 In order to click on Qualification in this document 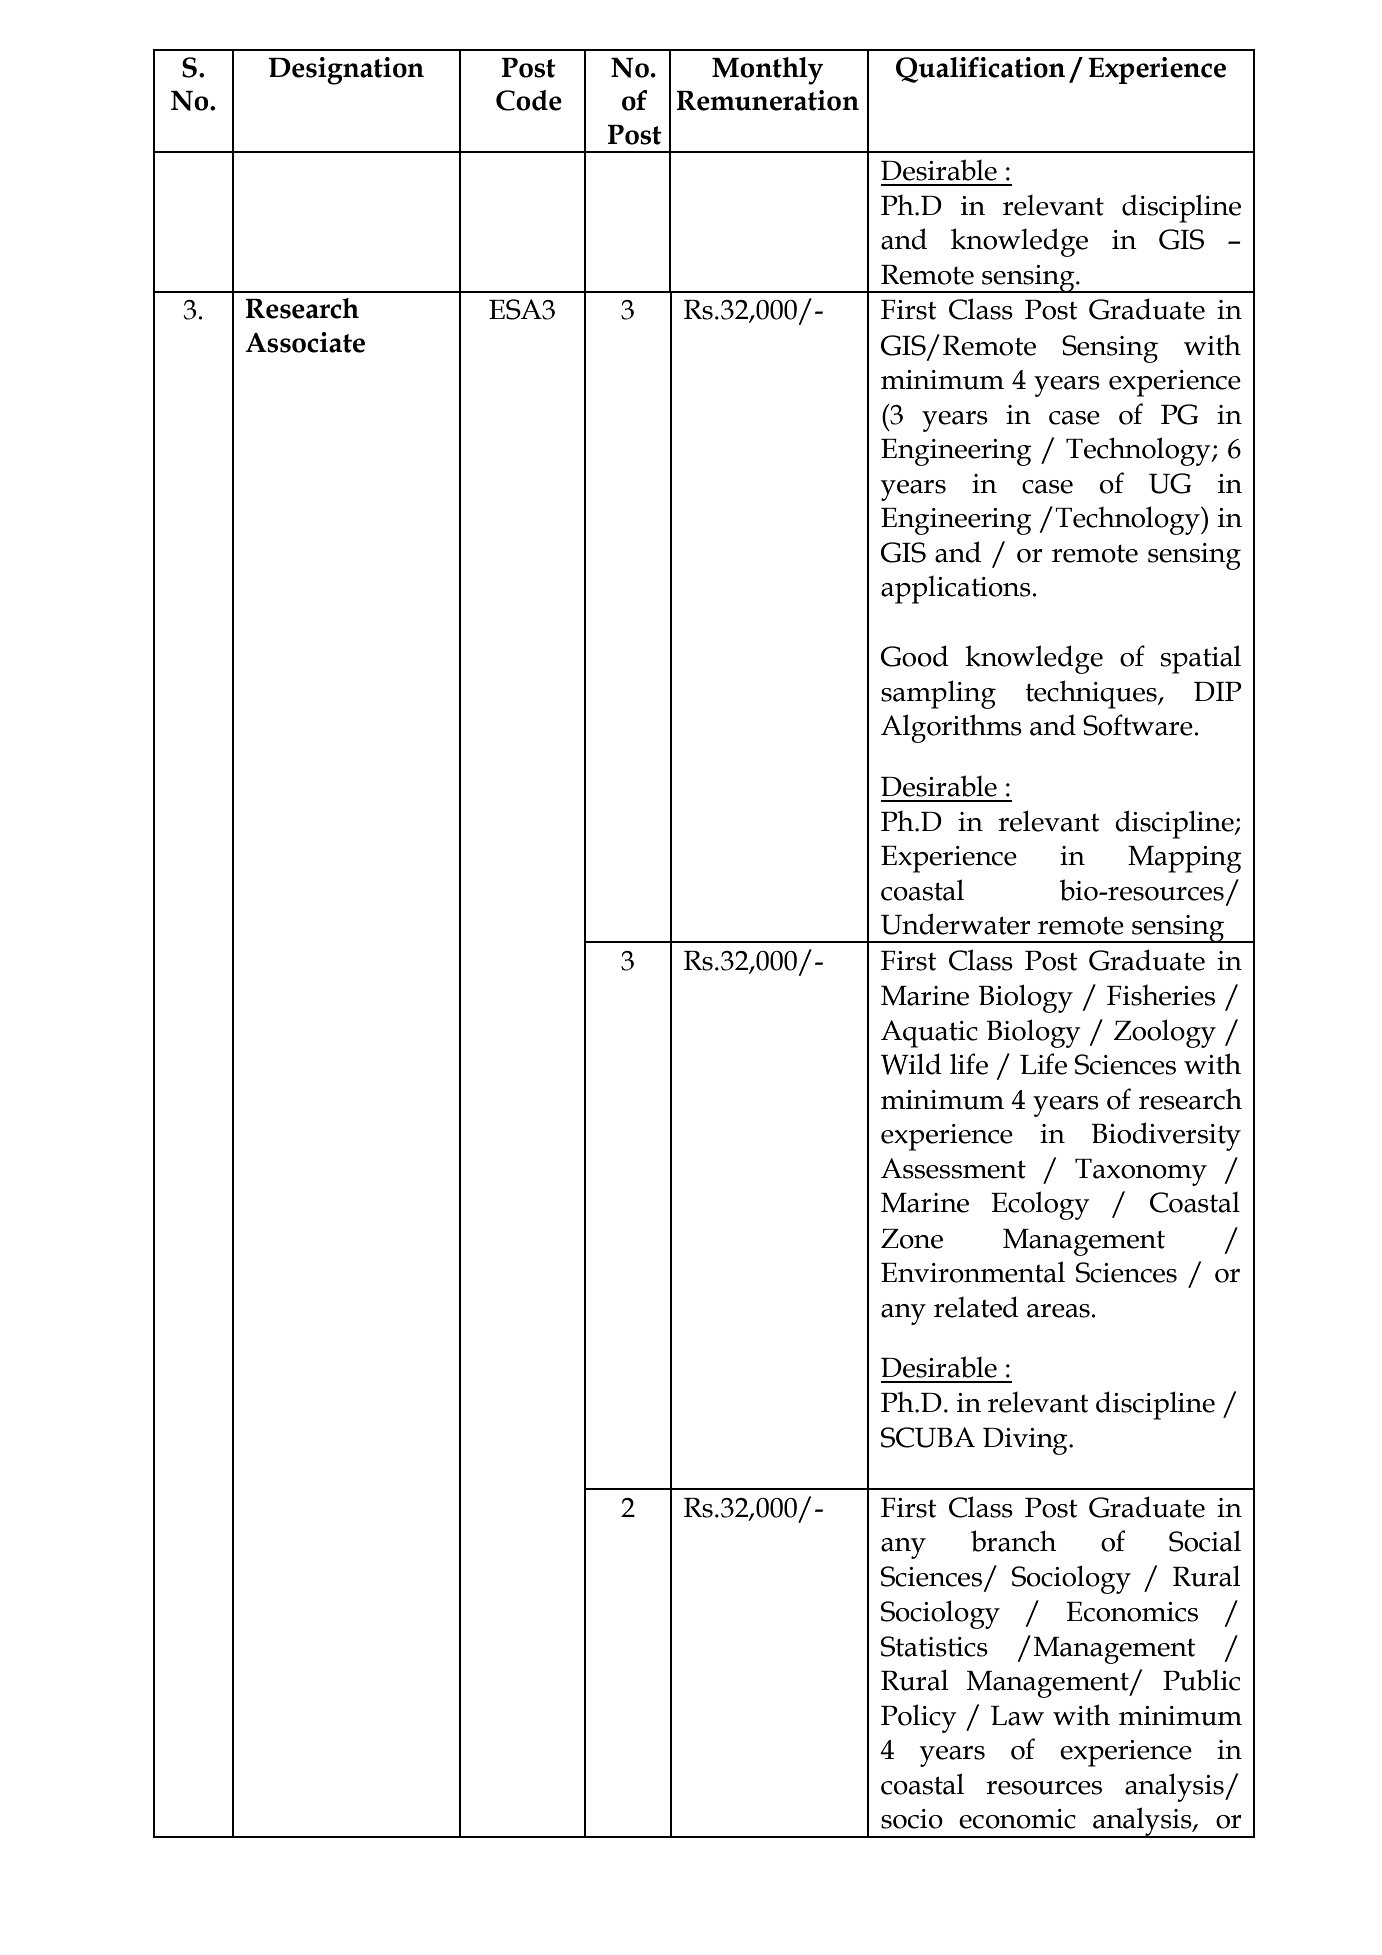, I will do `click(980, 70)`.
